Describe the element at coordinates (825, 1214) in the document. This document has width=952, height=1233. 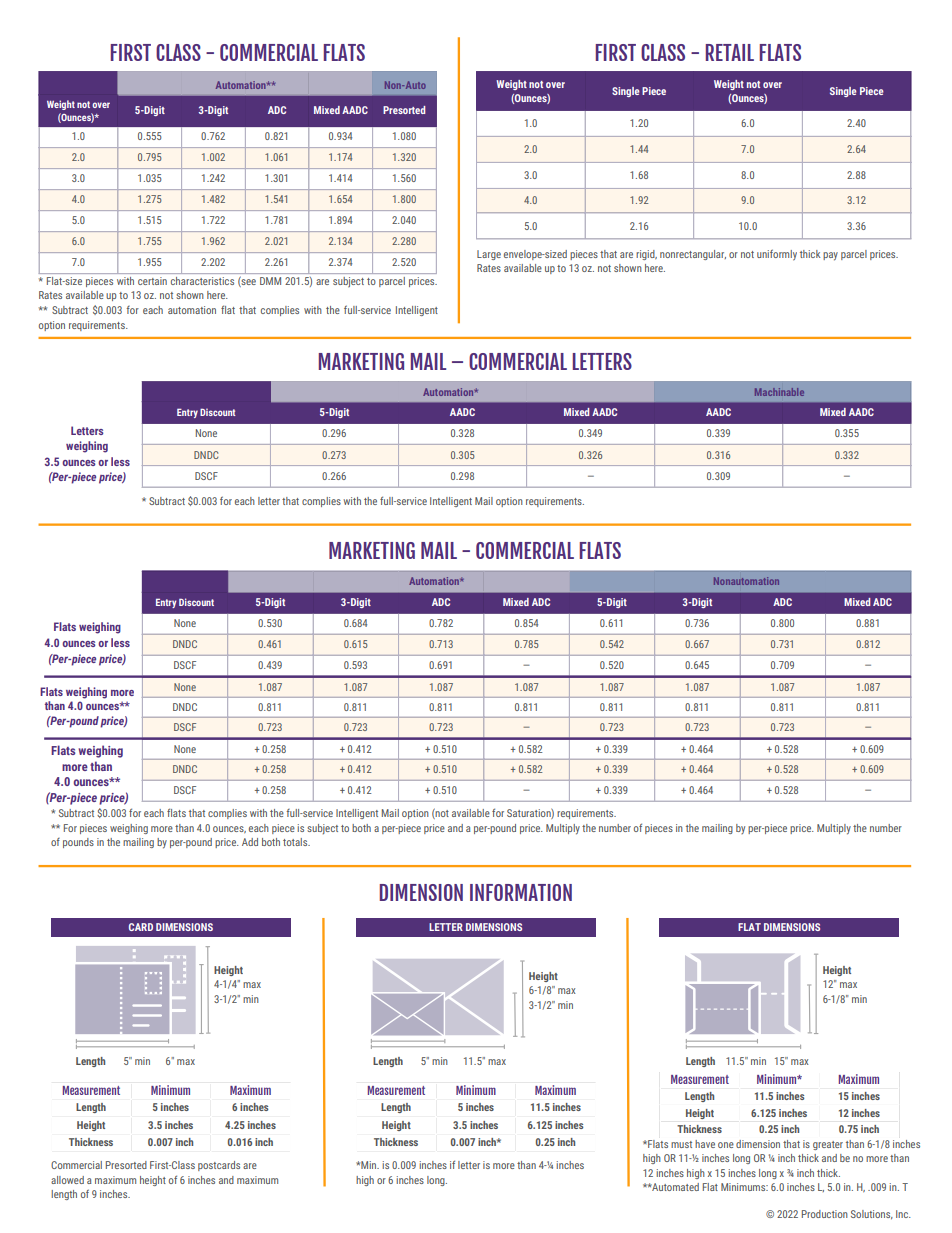
I see `Production` at that location.
